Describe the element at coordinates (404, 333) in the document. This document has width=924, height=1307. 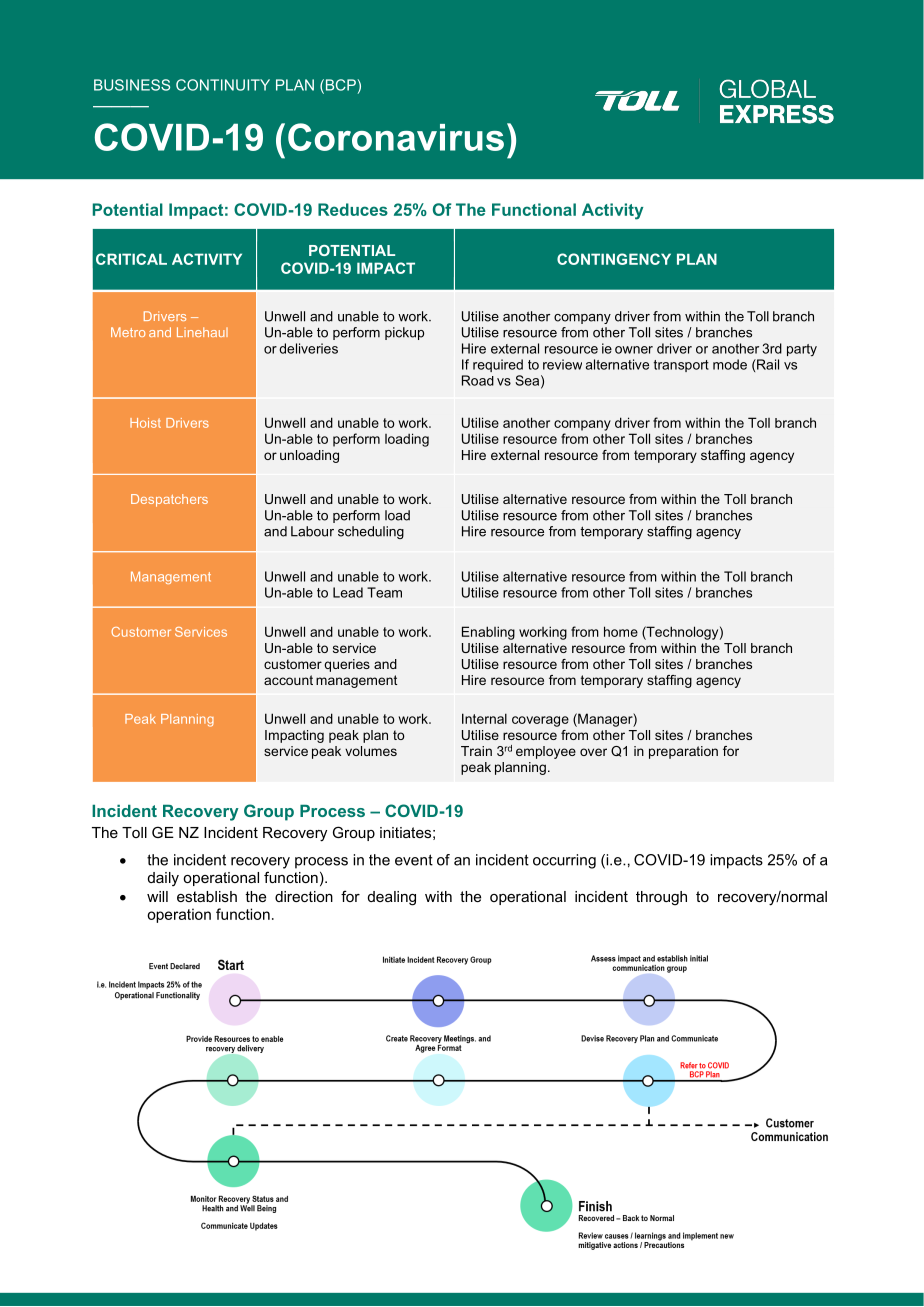
I see `pickup` at that location.
